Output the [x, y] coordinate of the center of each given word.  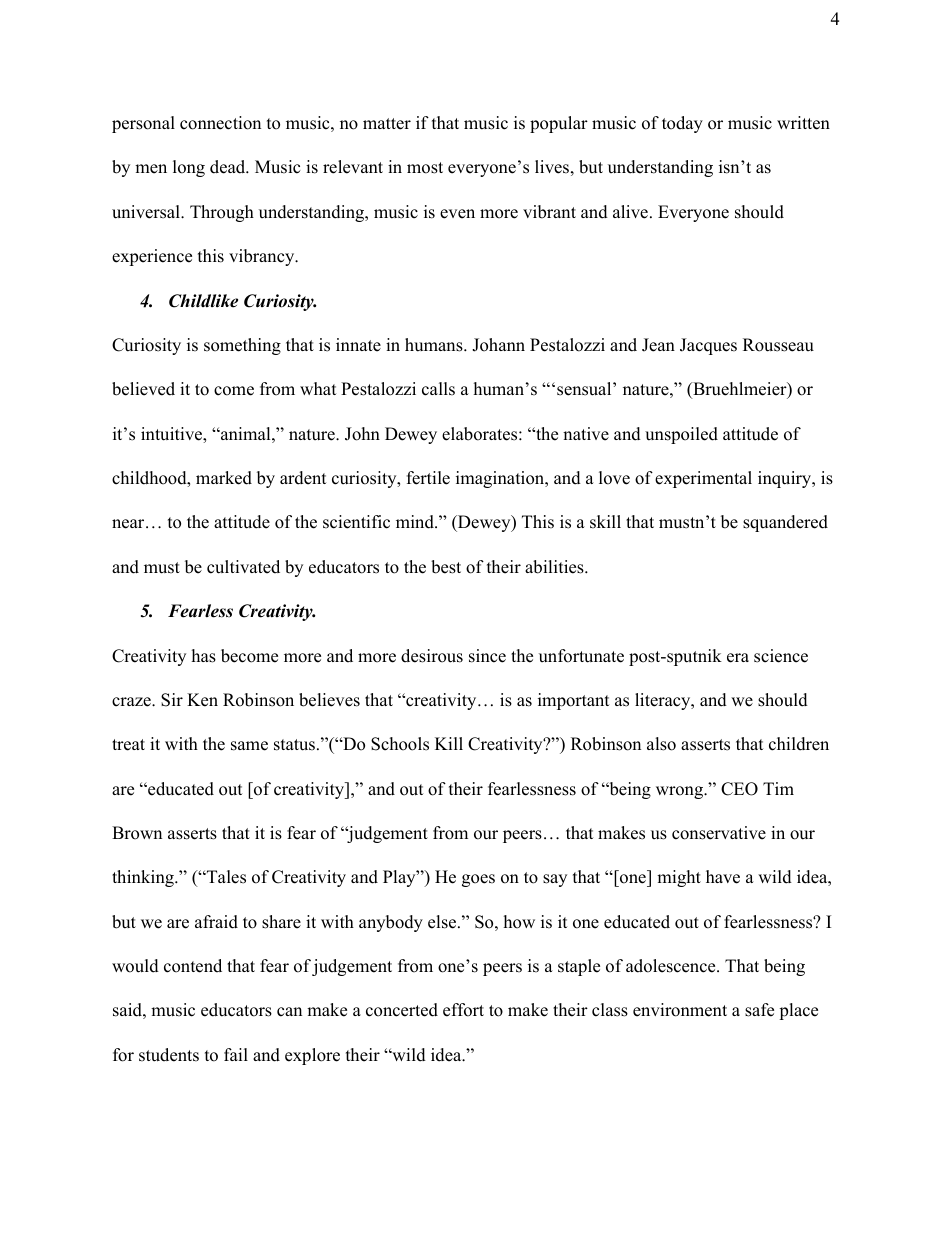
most [425, 168]
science [781, 656]
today [682, 124]
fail [236, 1054]
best [446, 567]
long [189, 168]
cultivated [243, 567]
